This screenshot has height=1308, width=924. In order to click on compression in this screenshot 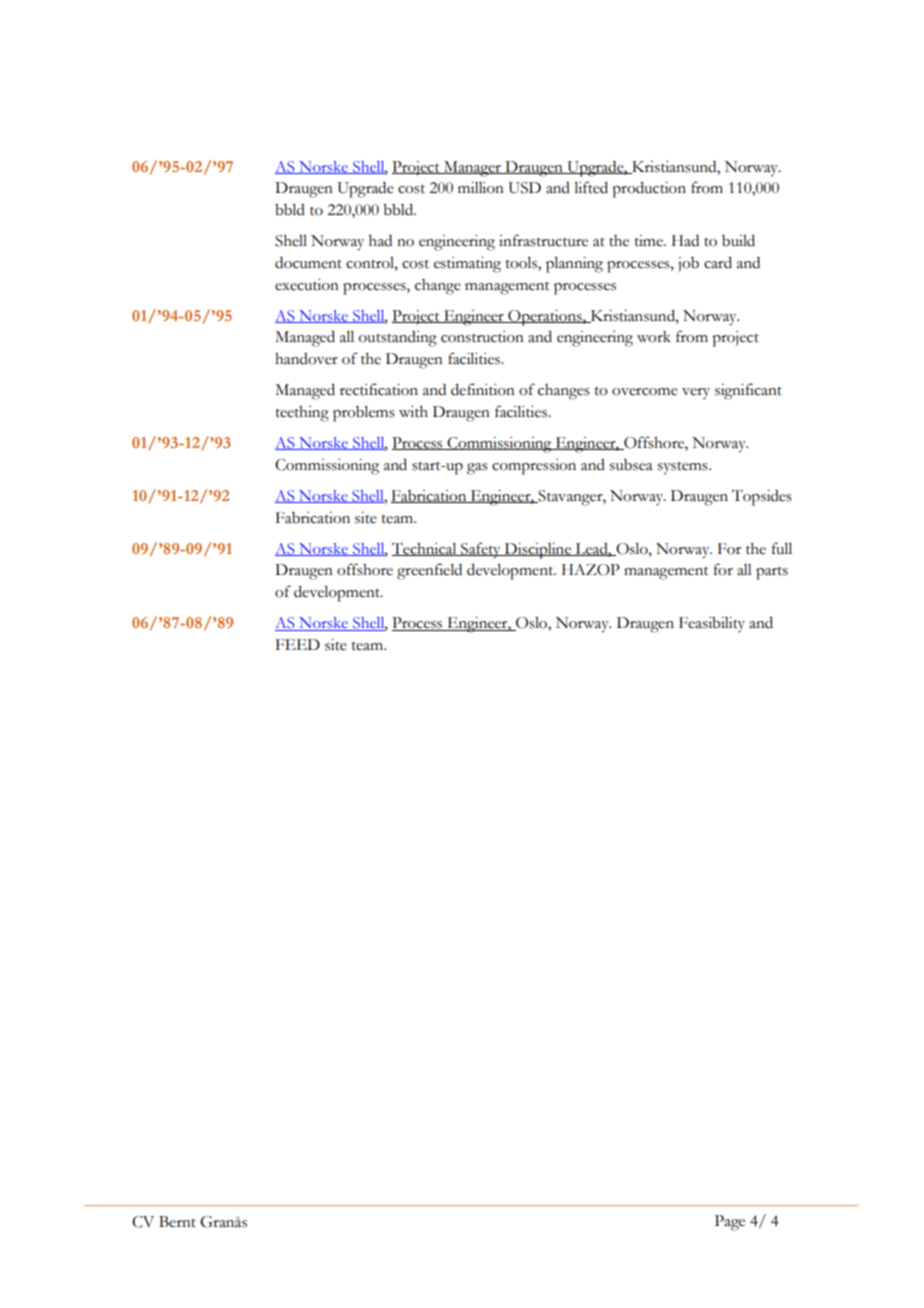, I will do `click(534, 467)`.
